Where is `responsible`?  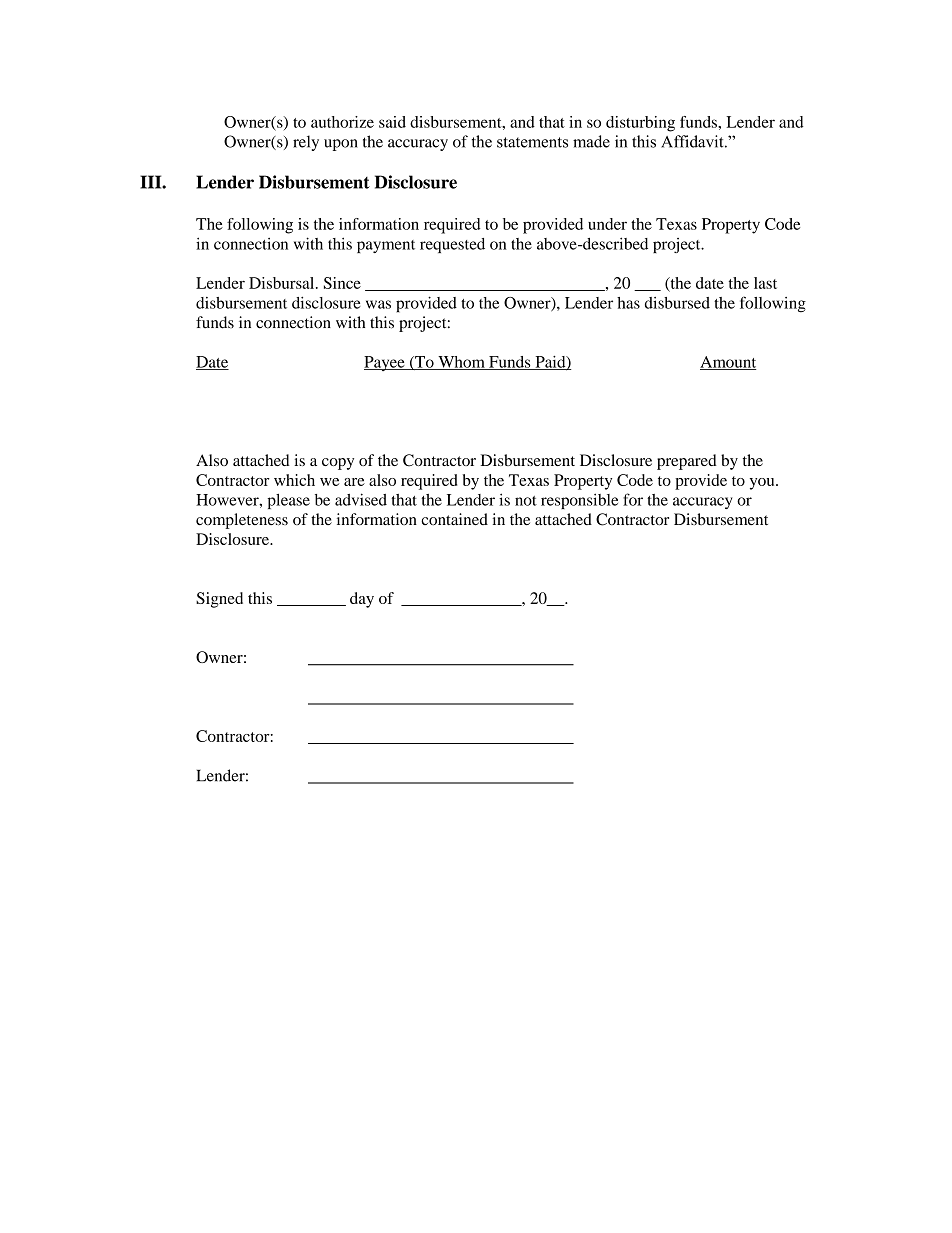 responsible is located at coordinates (579, 501).
